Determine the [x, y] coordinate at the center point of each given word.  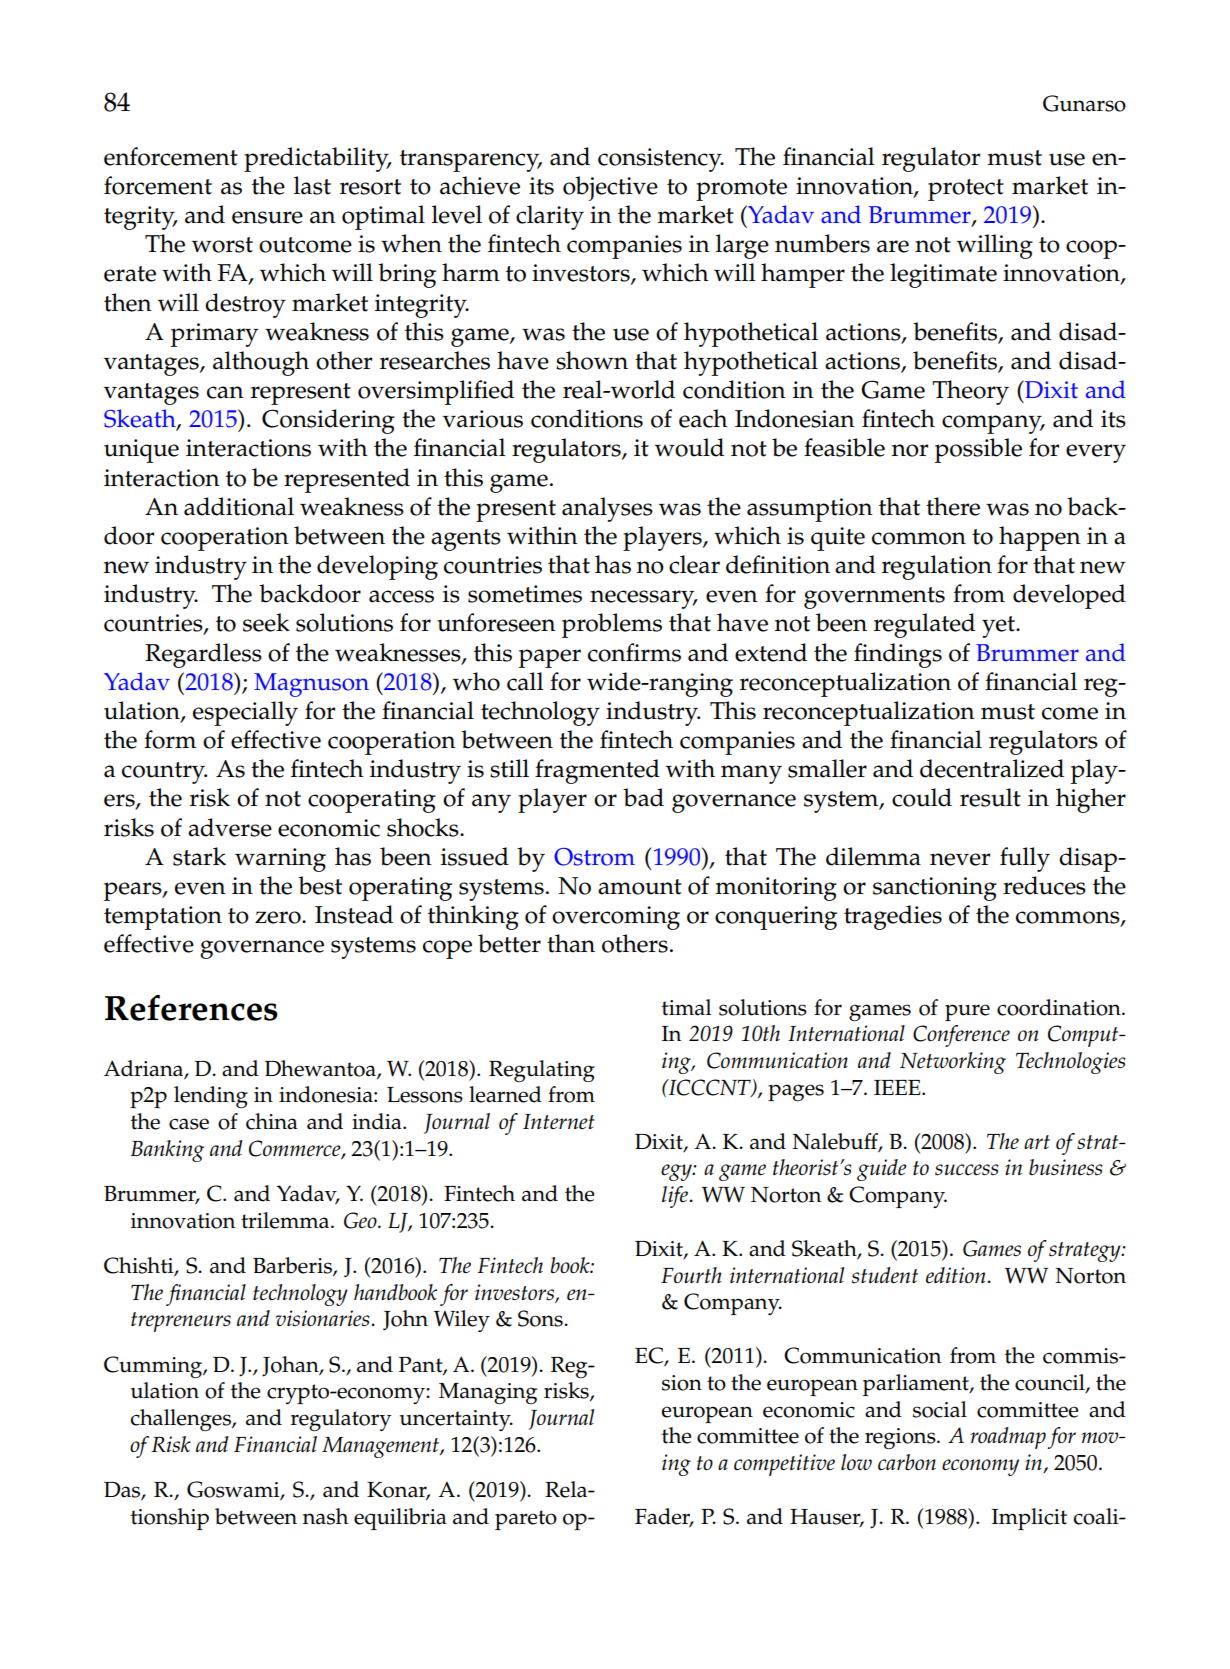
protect [966, 190]
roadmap [1008, 1438]
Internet [559, 1121]
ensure [267, 217]
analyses [607, 509]
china [272, 1121]
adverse [230, 827]
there [953, 506]
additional [239, 506]
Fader [664, 1517]
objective [610, 188]
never [960, 859]
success [967, 1170]
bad [643, 797]
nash [325, 1516]
